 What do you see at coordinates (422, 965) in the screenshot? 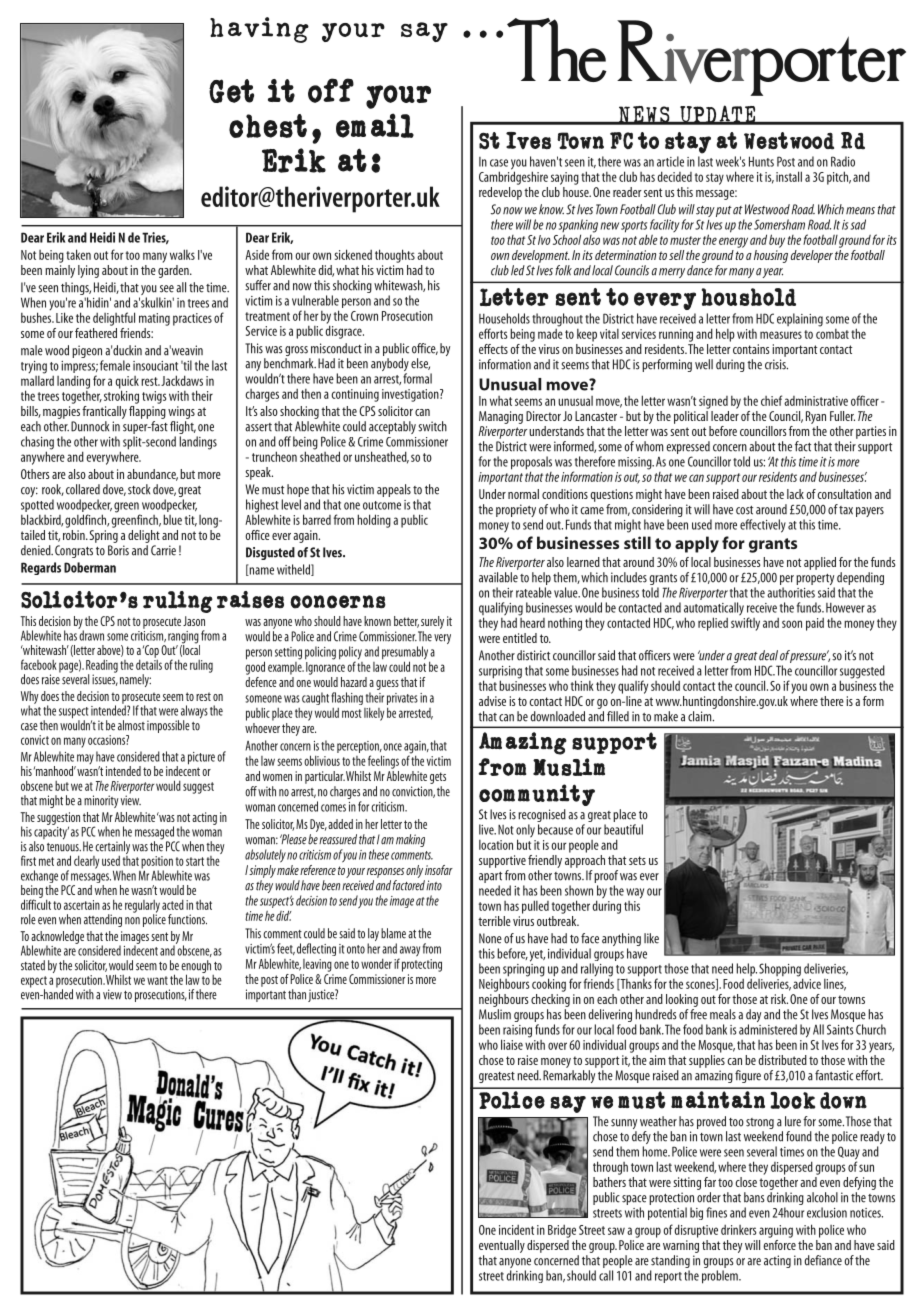
I see `protecting` at bounding box center [422, 965].
